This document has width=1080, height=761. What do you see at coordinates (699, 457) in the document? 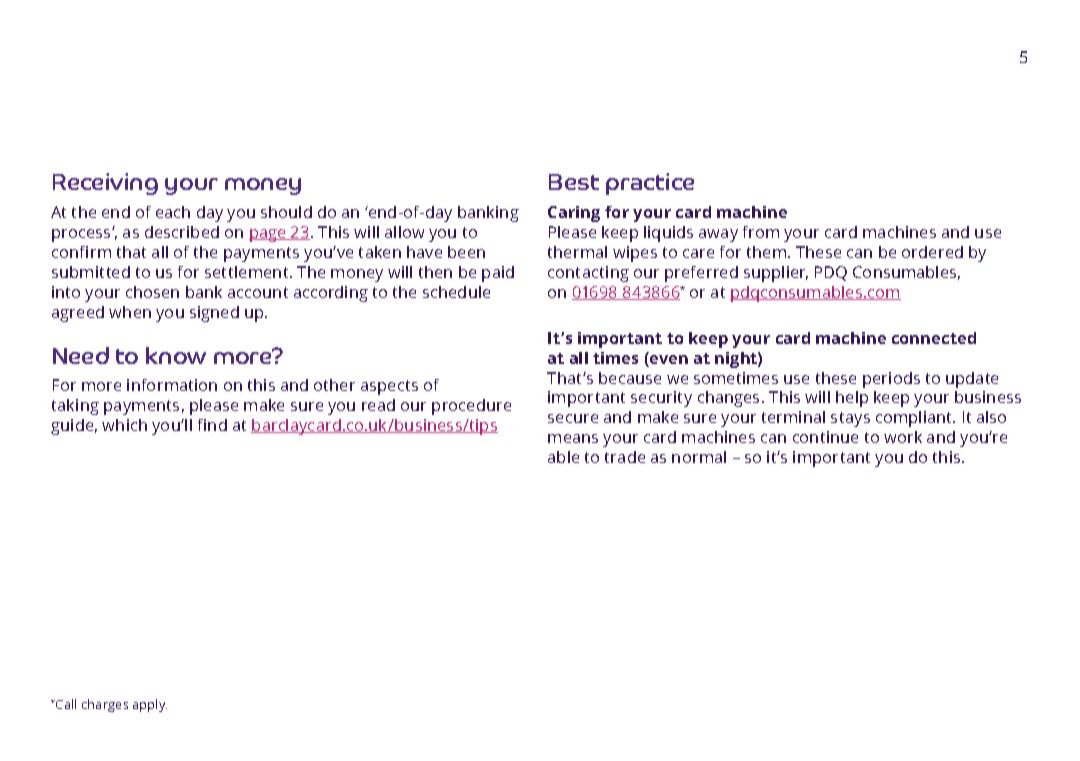
I see `normal` at bounding box center [699, 457].
